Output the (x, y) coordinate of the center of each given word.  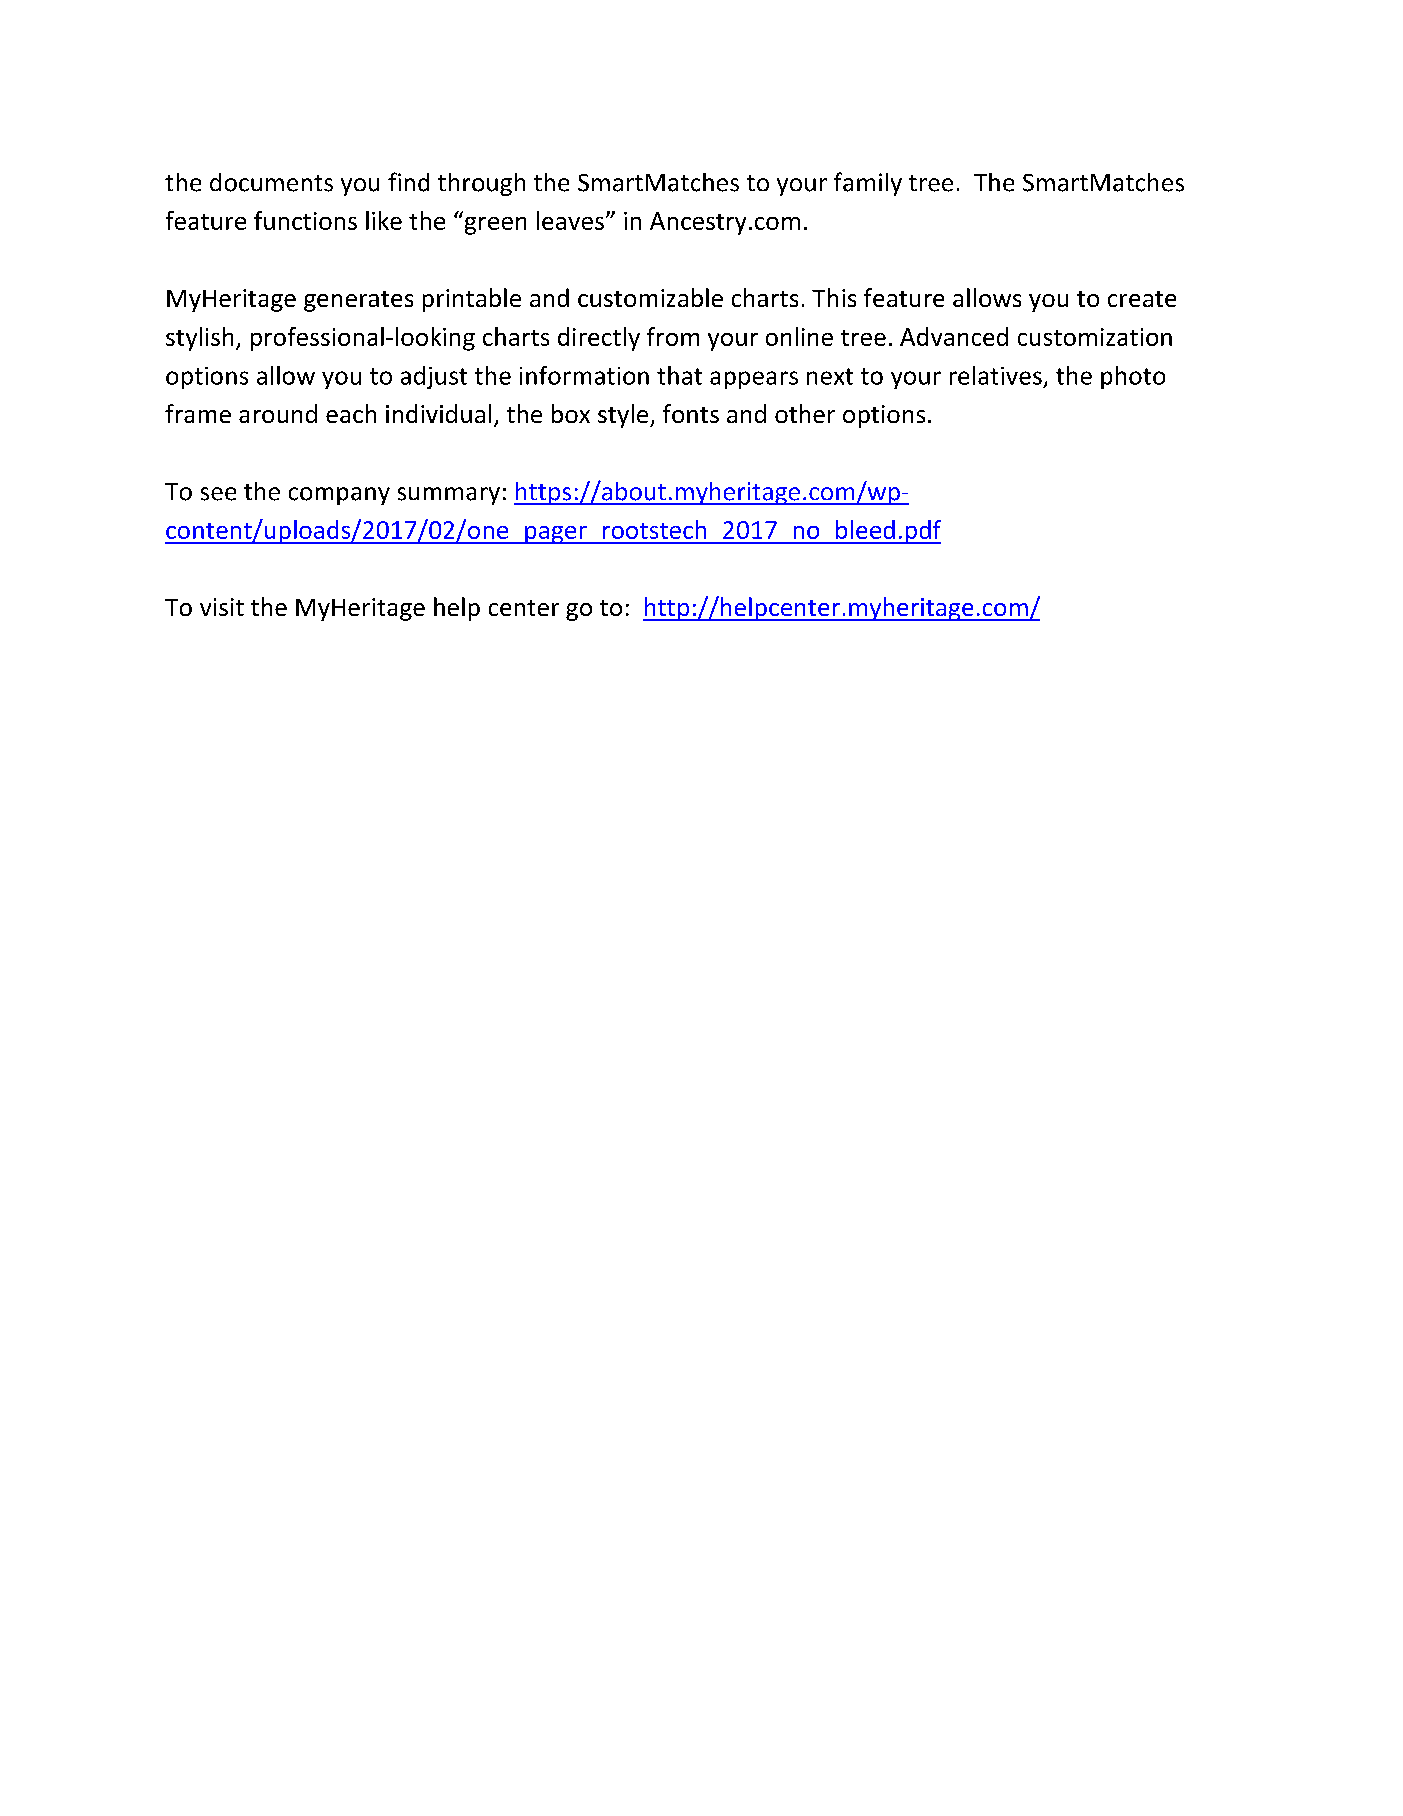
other (805, 413)
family (868, 184)
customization (1095, 337)
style (624, 416)
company (339, 496)
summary (449, 496)
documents (271, 182)
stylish (199, 339)
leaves (570, 220)
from (673, 336)
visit (222, 607)
